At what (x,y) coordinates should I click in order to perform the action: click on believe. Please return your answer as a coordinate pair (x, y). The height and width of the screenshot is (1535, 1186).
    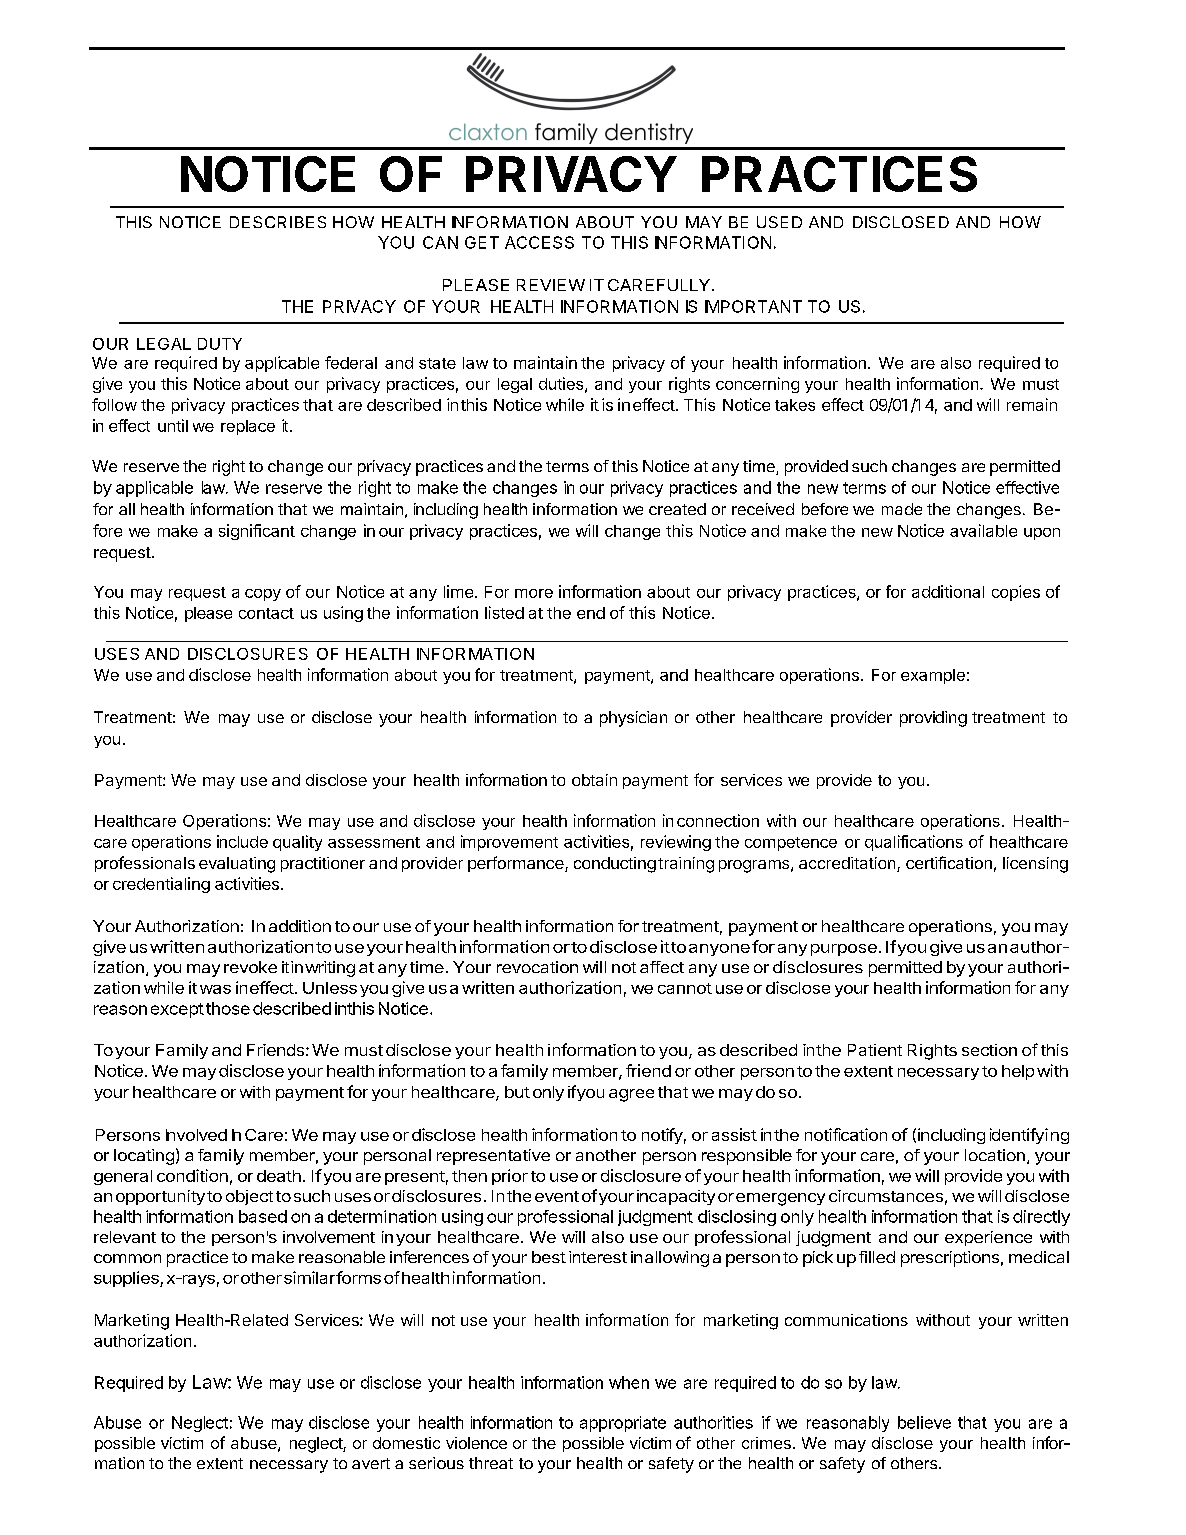
    Looking at the image, I should click on (924, 1422).
